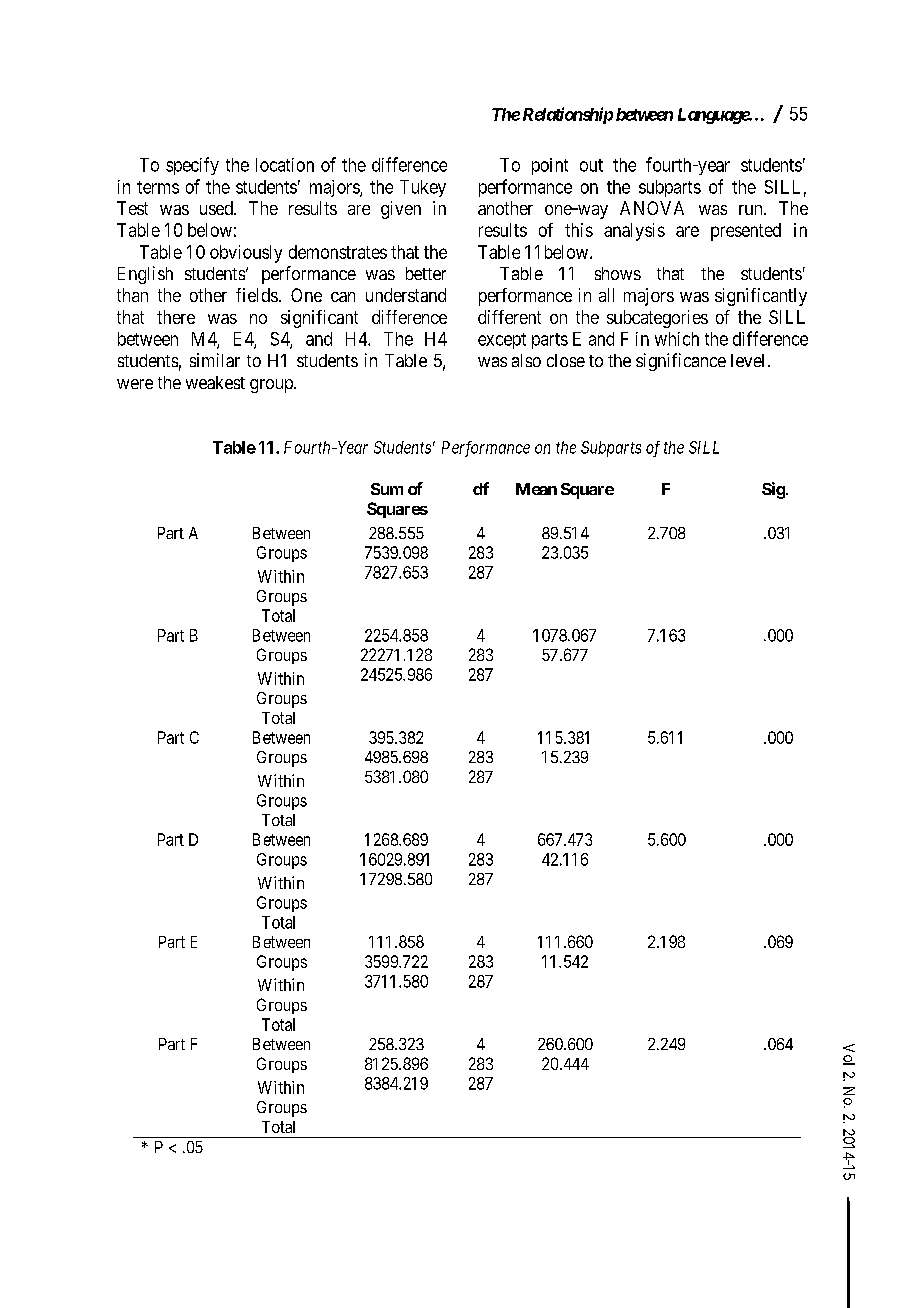 This document has height=1308, width=924. Describe the element at coordinates (215, 382) in the document. I see `weakest` at that location.
